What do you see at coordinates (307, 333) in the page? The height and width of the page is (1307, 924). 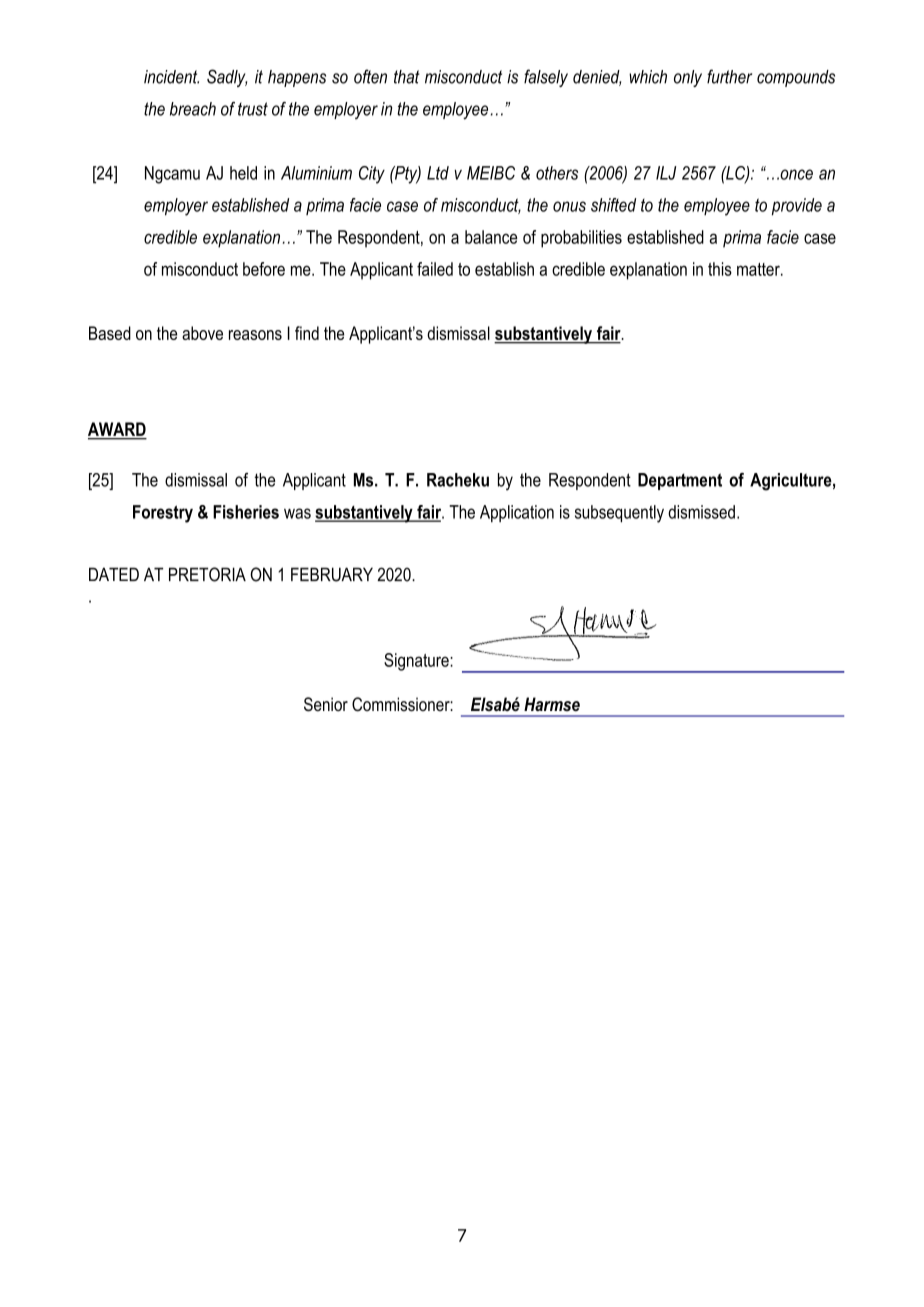 I see `find` at bounding box center [307, 333].
